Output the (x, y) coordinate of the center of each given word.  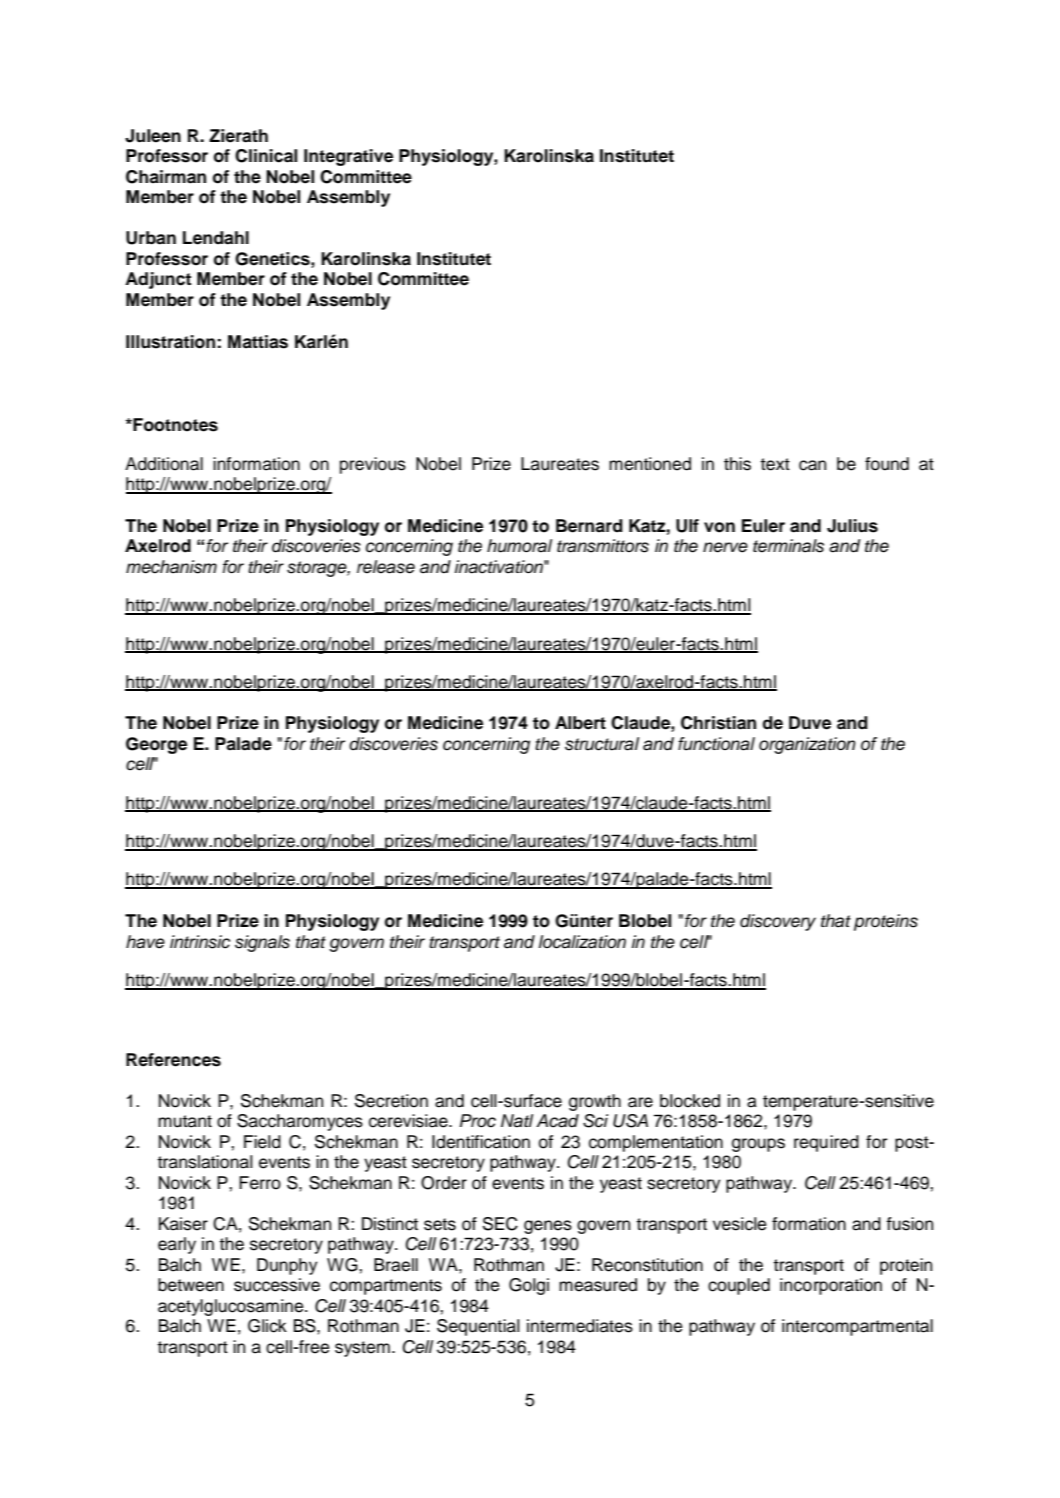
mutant (185, 1121)
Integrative (348, 157)
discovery (778, 922)
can (812, 465)
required (826, 1143)
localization (582, 942)
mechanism (171, 567)
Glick (267, 1326)
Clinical (266, 156)
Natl (517, 1121)
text (775, 464)
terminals (788, 546)
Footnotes (174, 425)
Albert (580, 723)
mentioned (650, 464)
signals (262, 943)
